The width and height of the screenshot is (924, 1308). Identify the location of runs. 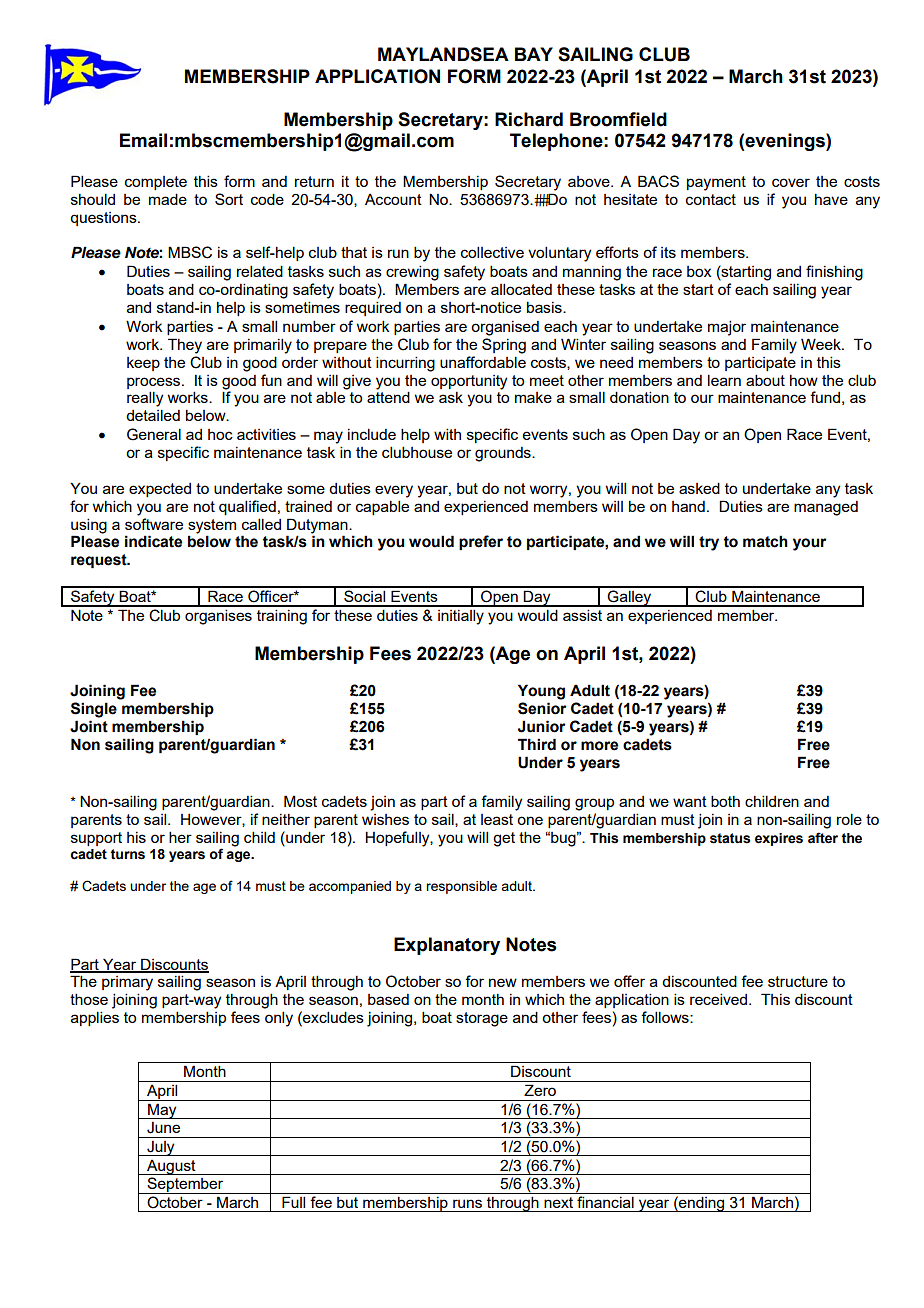
(467, 1203).
